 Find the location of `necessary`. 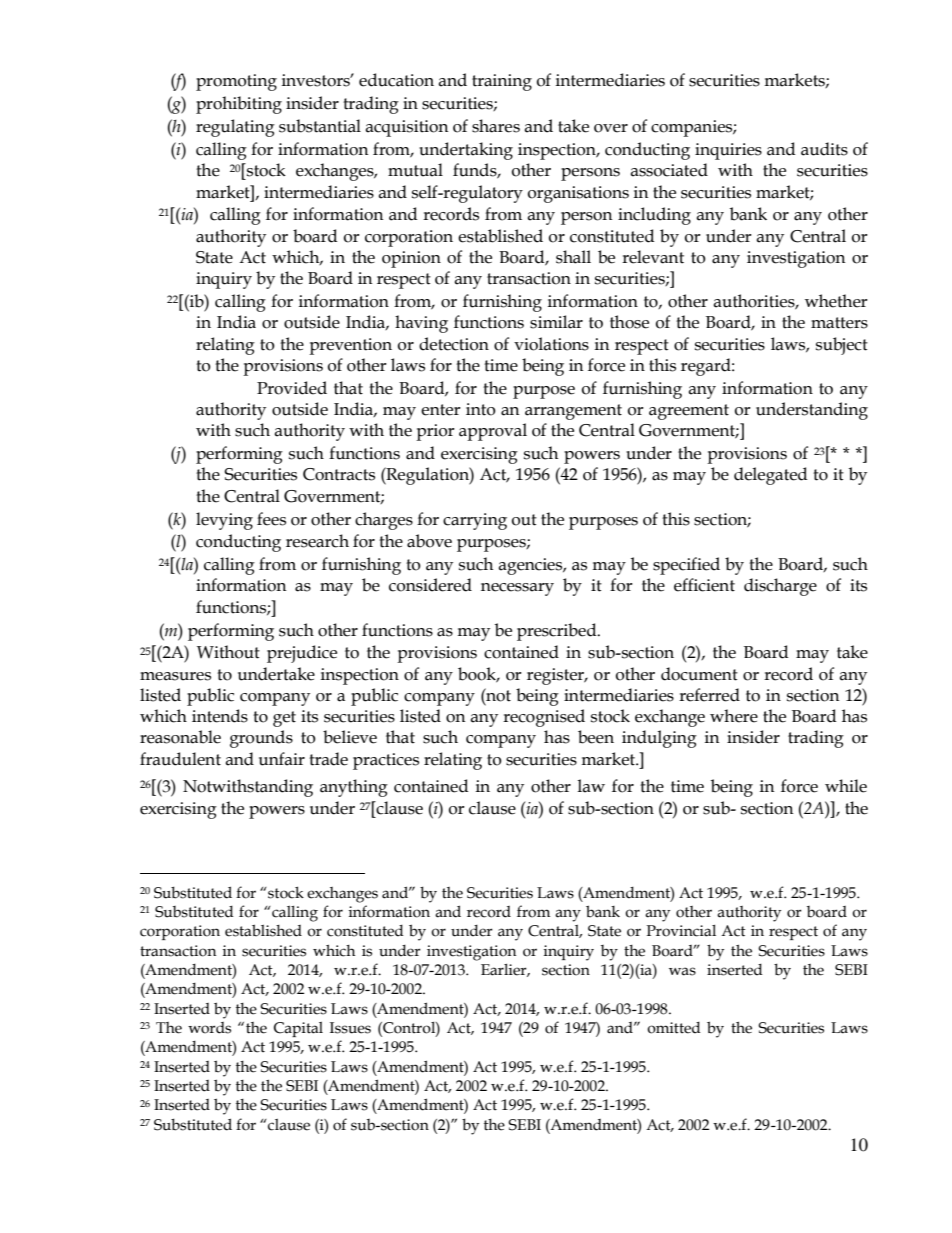

necessary is located at coordinates (517, 589).
